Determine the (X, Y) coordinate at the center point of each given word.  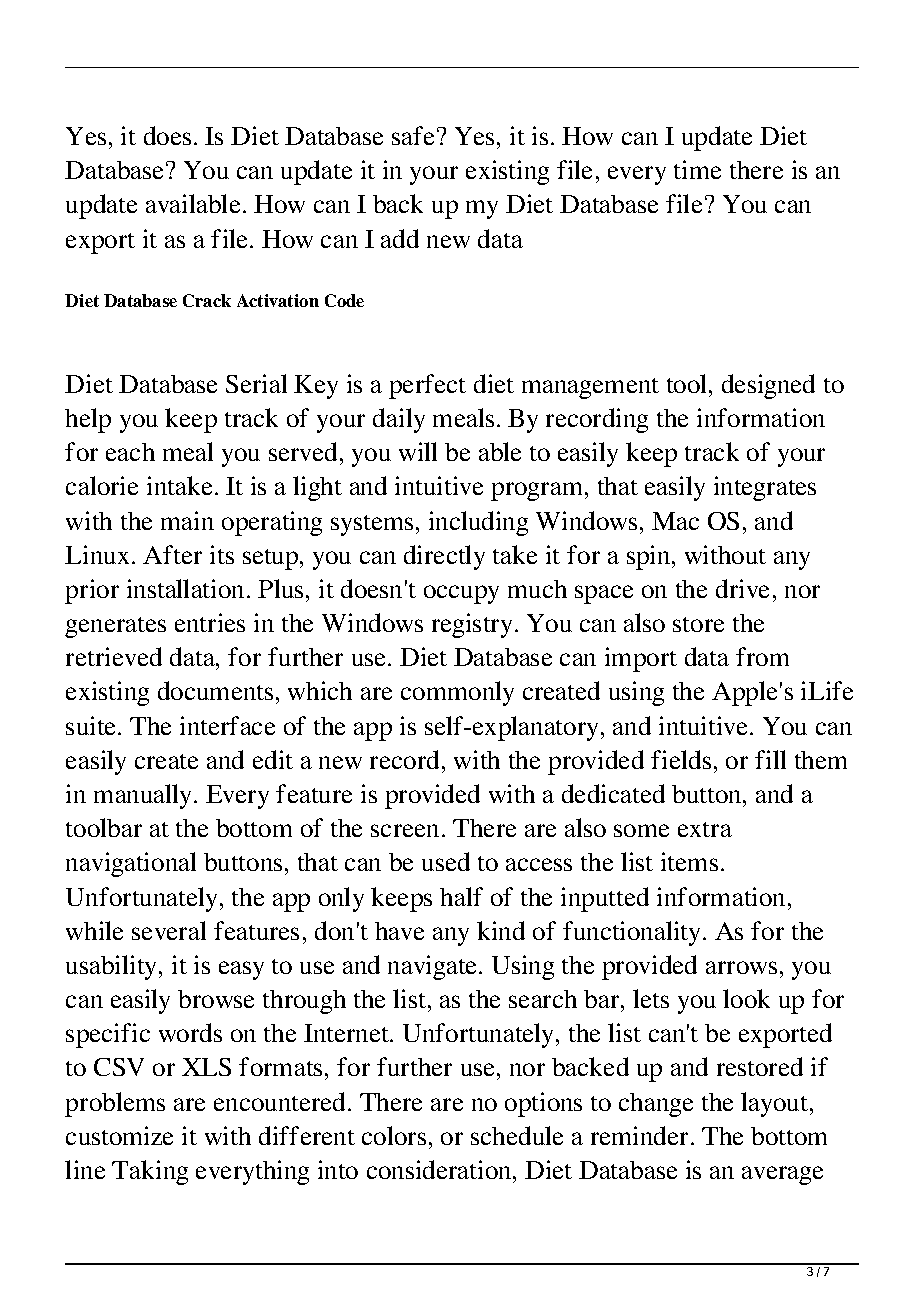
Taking (150, 1172)
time (697, 169)
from (762, 656)
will (418, 451)
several (169, 930)
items (689, 861)
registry (472, 625)
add (400, 238)
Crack (207, 300)
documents (215, 690)
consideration (440, 1169)
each (130, 452)
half (461, 896)
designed (768, 386)
